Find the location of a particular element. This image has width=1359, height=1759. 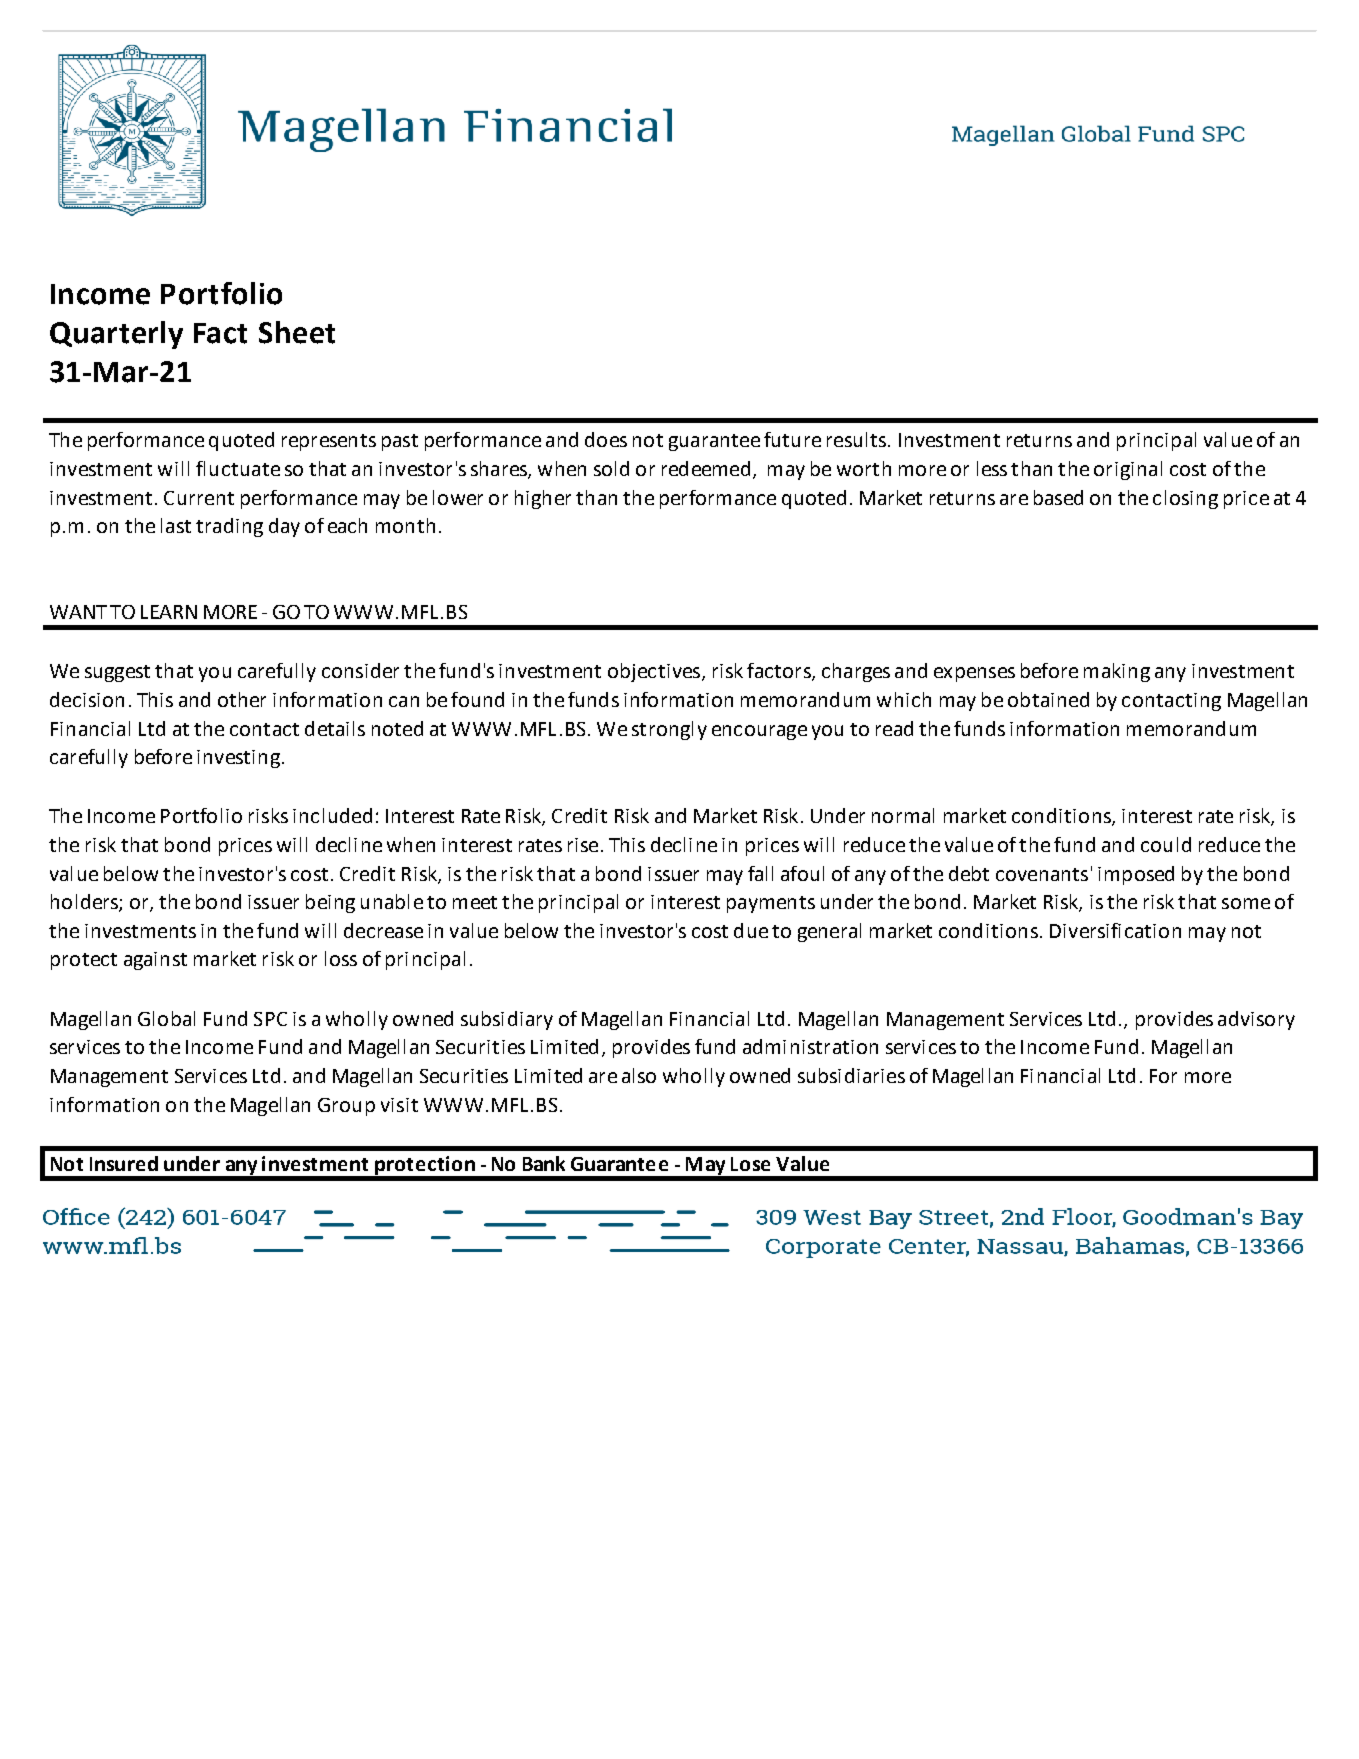

Sheet is located at coordinates (297, 332).
